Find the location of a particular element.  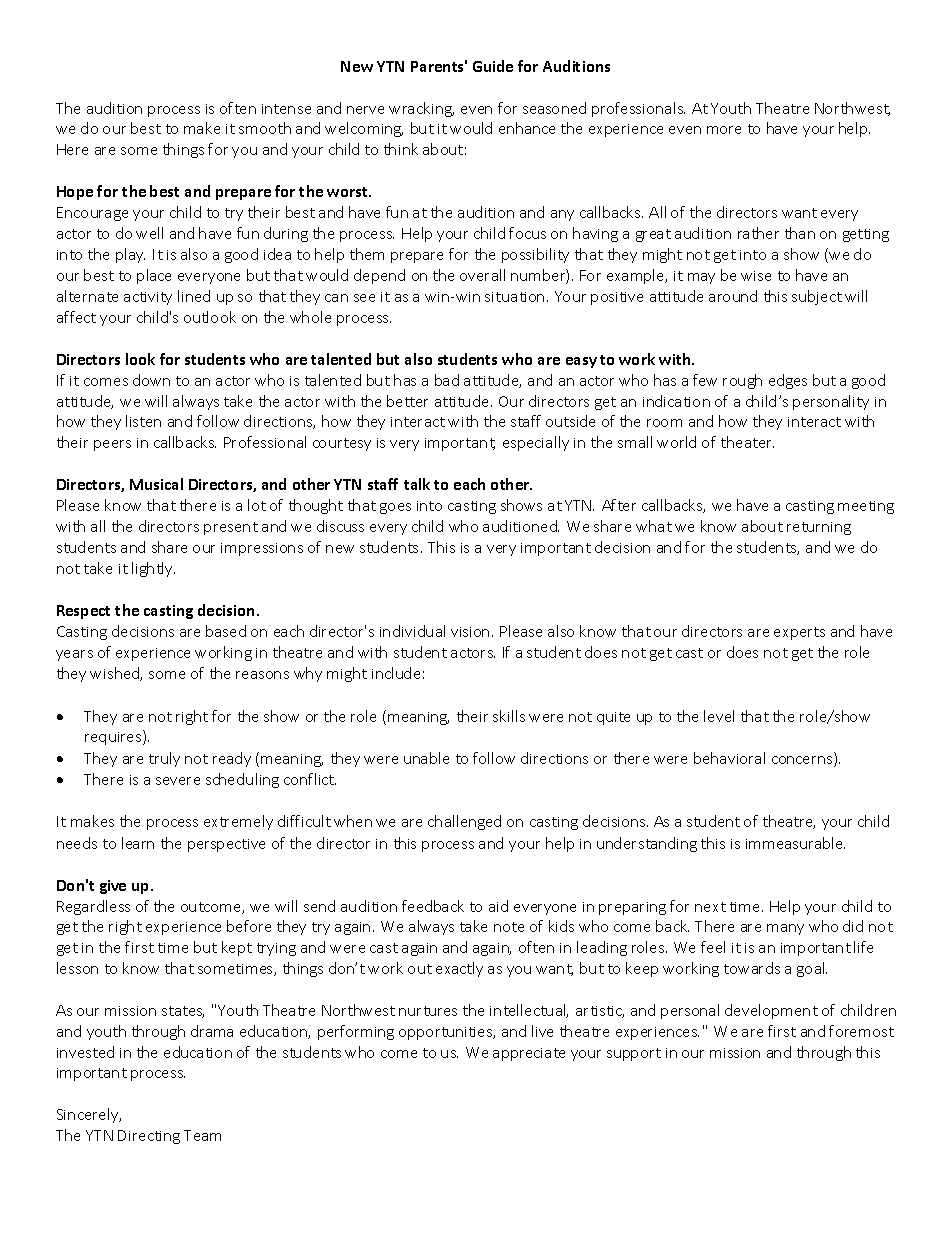

listen is located at coordinates (143, 421).
